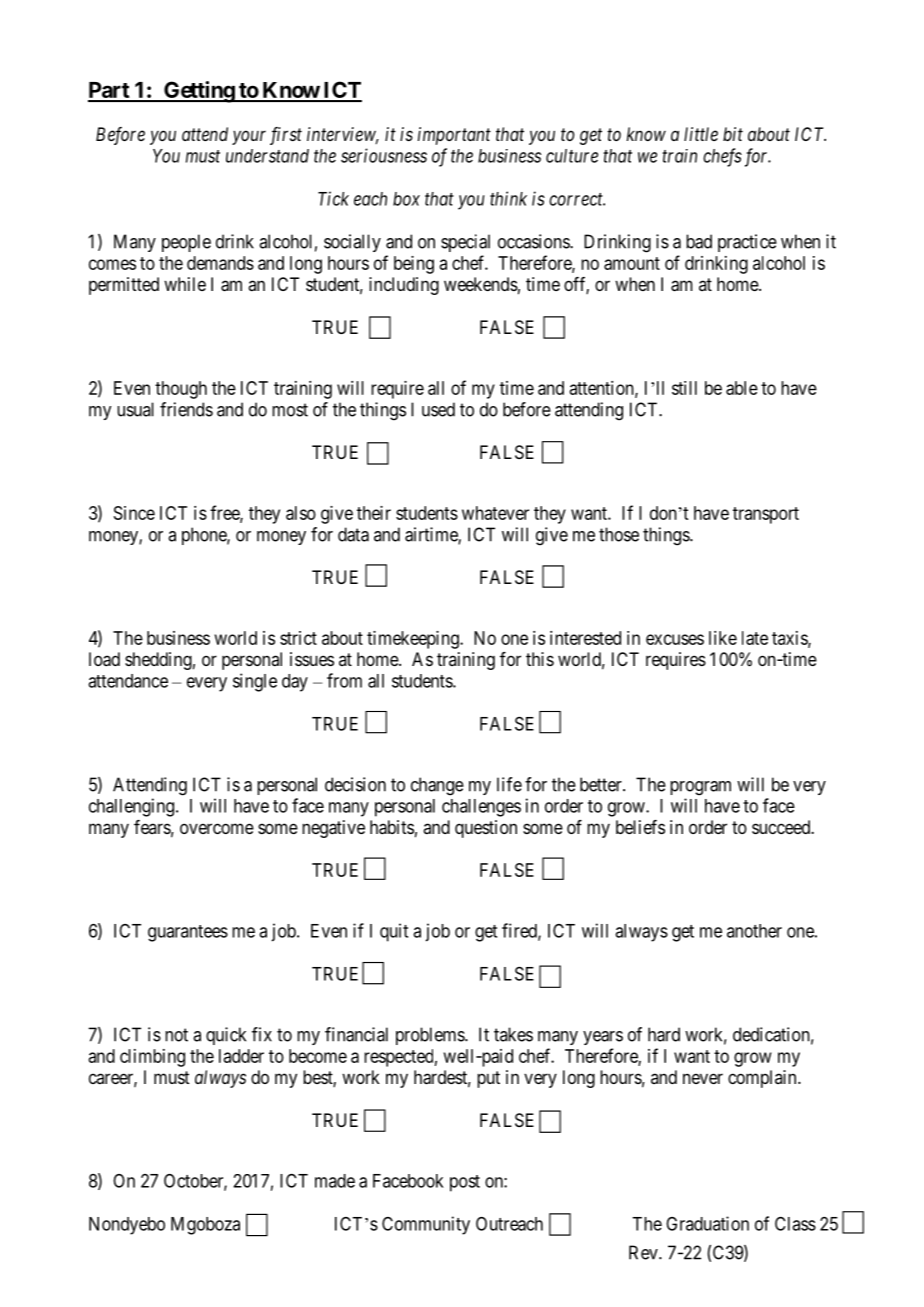 The width and height of the screenshot is (924, 1307). Describe the element at coordinates (495, 513) in the screenshot. I see `whatever` at that location.
